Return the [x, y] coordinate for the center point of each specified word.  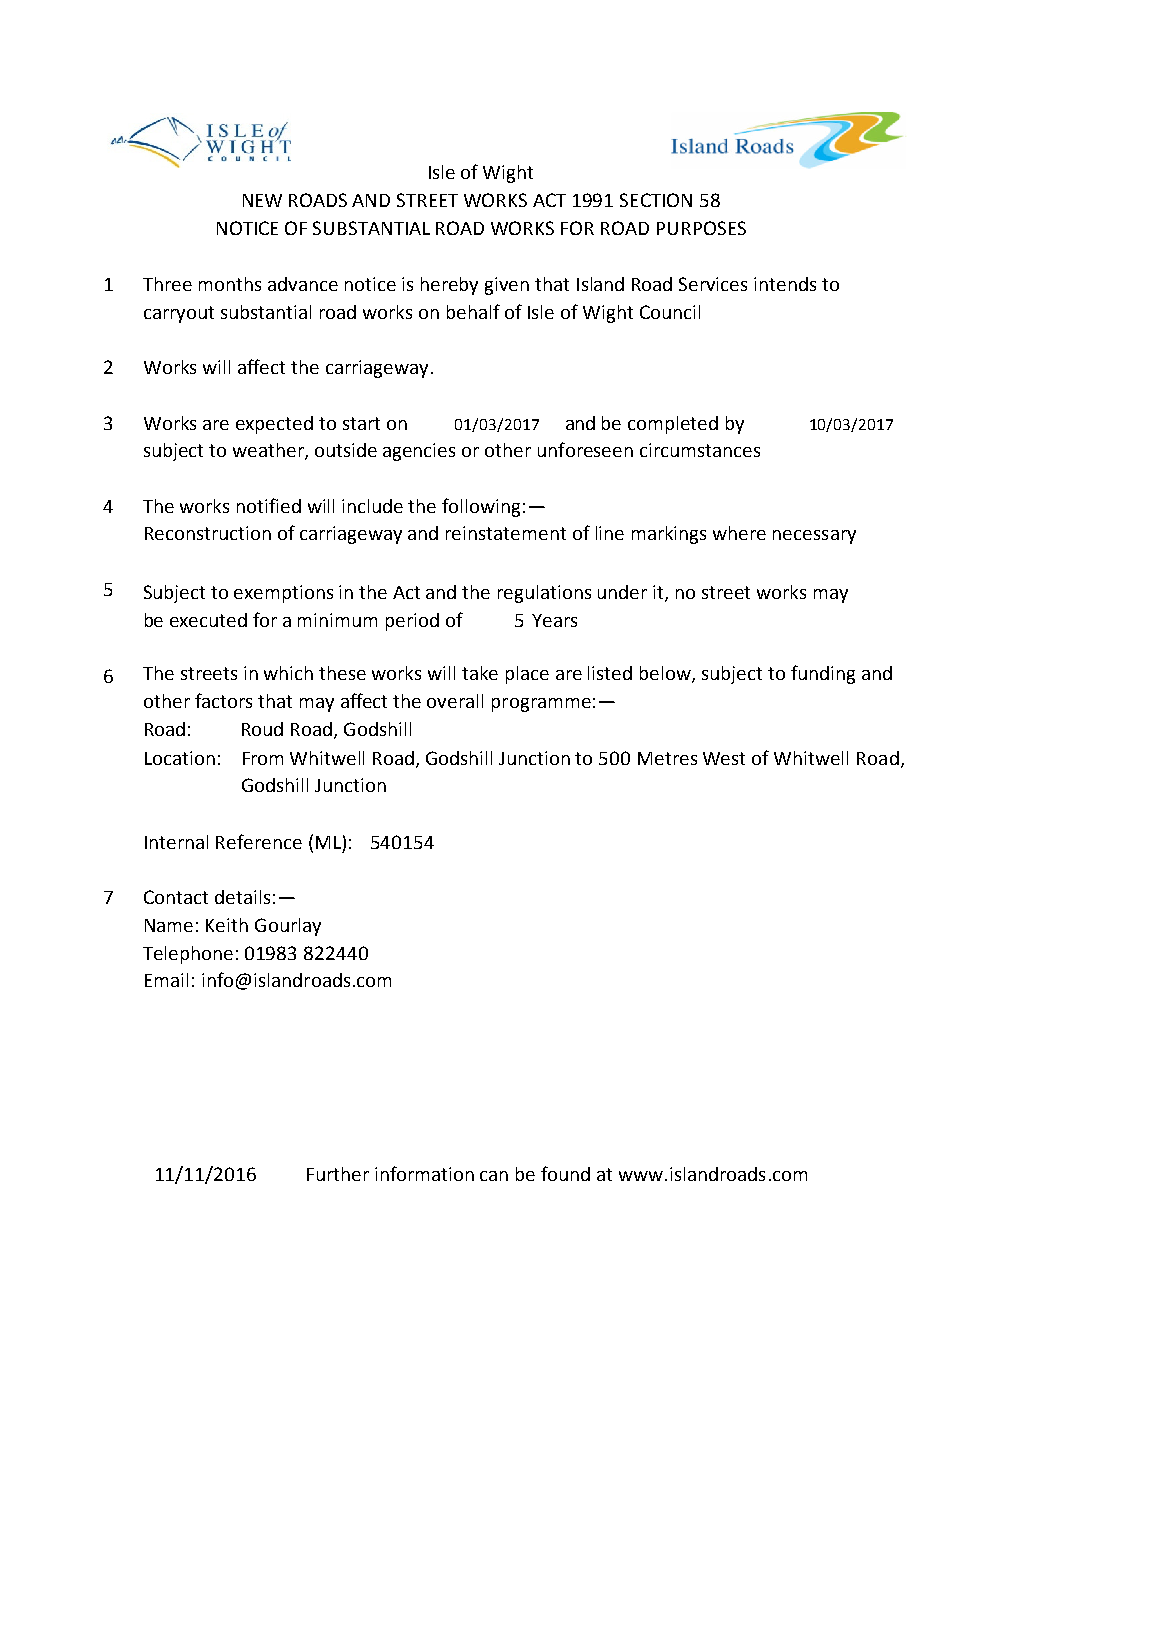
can [494, 1176]
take [480, 673]
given [507, 286]
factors [223, 700]
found [565, 1173]
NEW [262, 200]
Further [338, 1174]
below [666, 674]
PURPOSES [701, 228]
